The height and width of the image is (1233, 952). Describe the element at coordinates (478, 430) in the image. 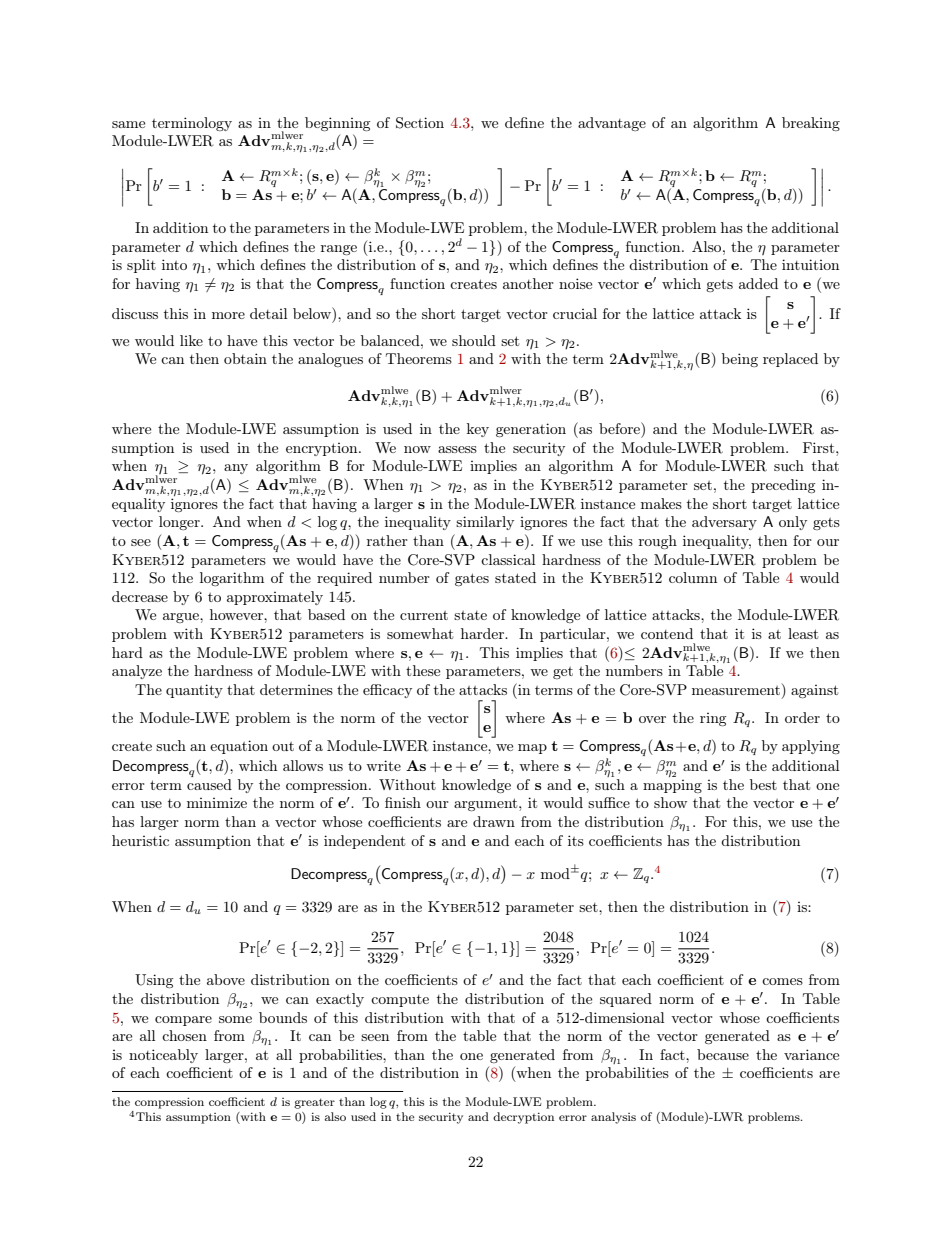

I see `key` at that location.
